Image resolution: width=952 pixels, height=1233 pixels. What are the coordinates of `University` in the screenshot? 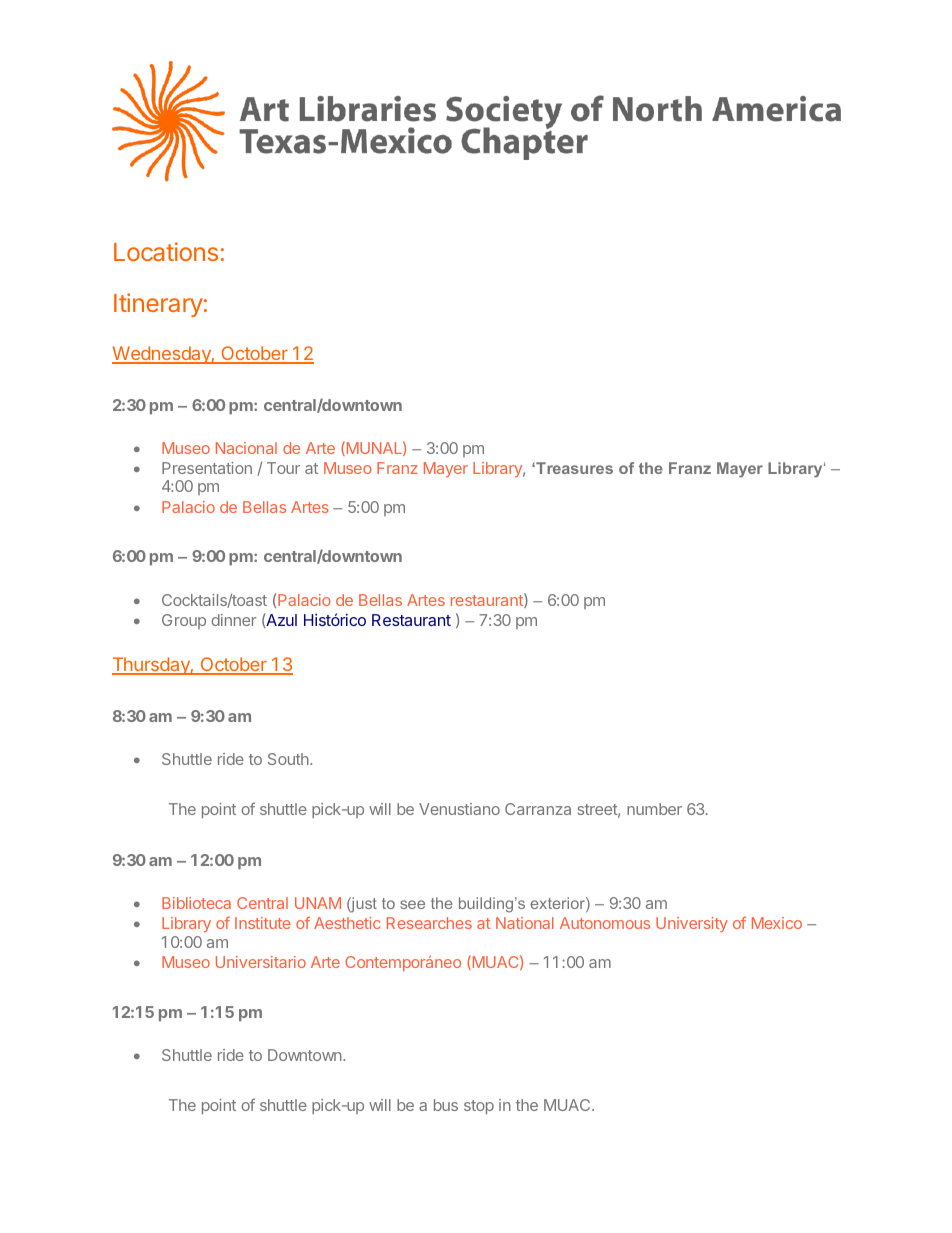 It's located at (692, 924).
